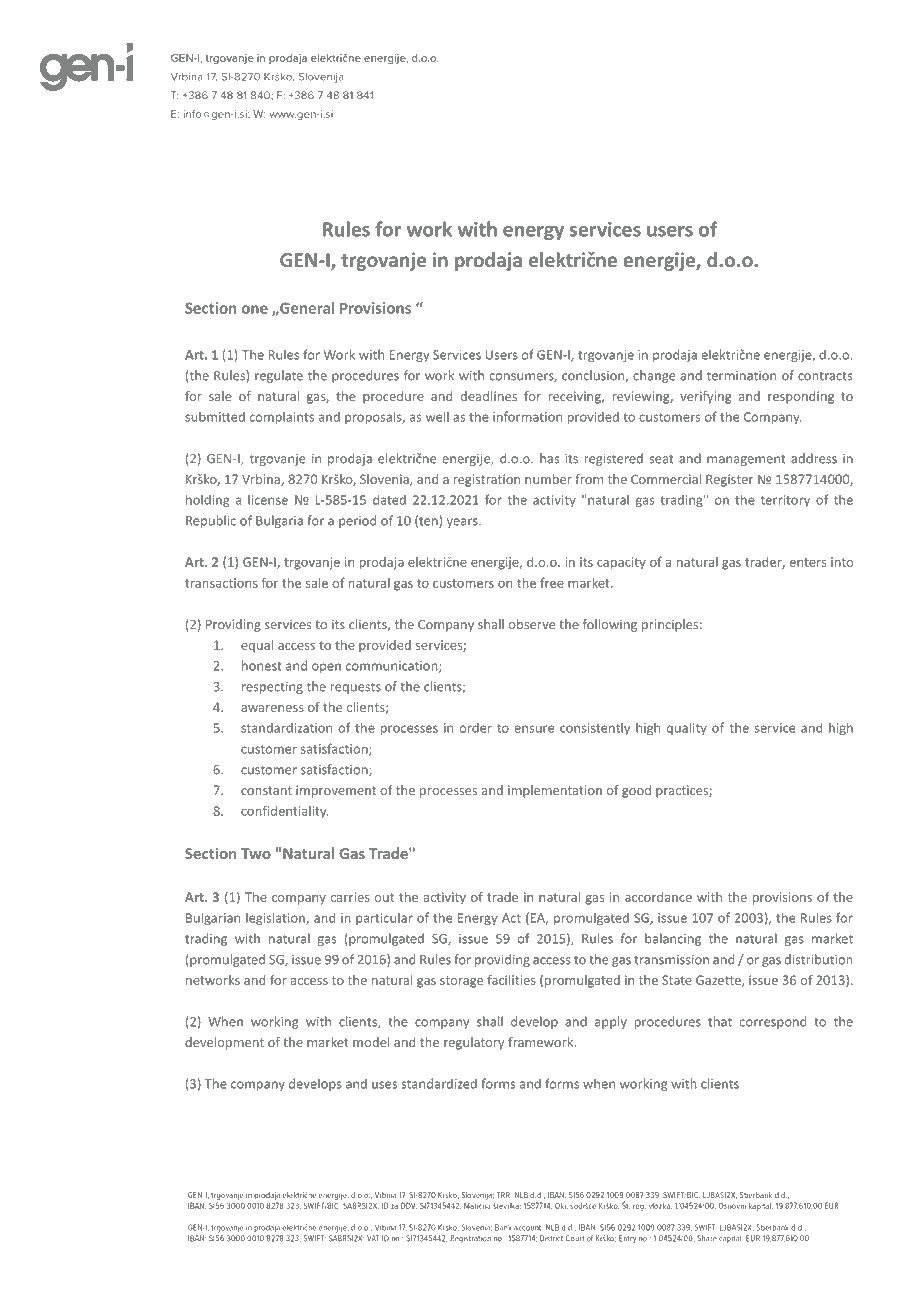 The width and height of the screenshot is (924, 1309). I want to click on ensure, so click(534, 729).
